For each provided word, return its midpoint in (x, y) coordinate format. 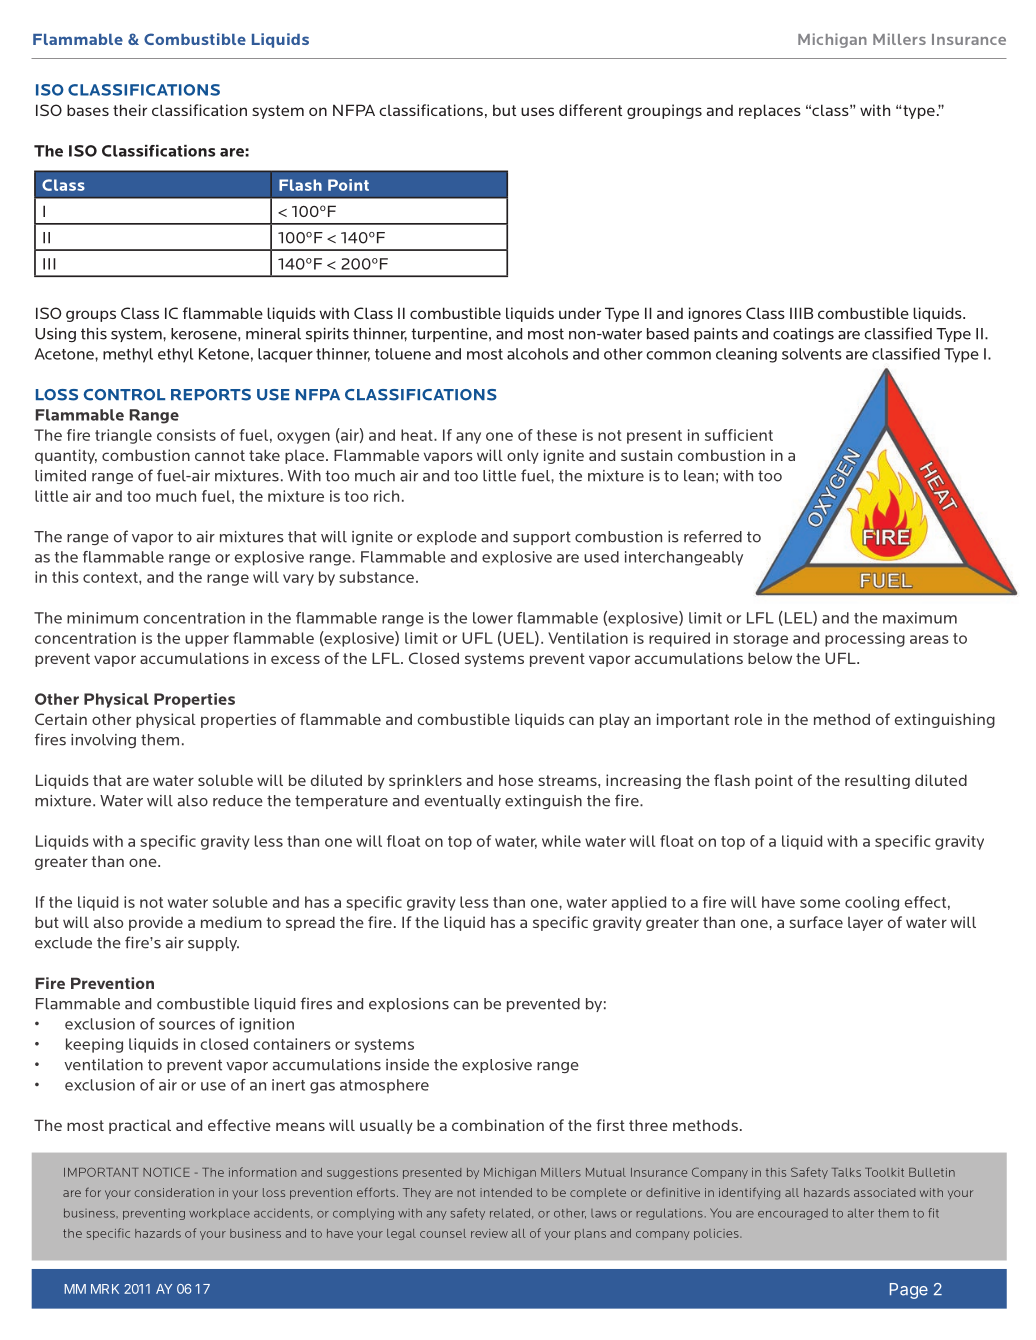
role (748, 719)
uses (537, 111)
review (489, 1233)
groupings (664, 111)
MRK (105, 1289)
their (130, 110)
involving (103, 741)
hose (516, 780)
